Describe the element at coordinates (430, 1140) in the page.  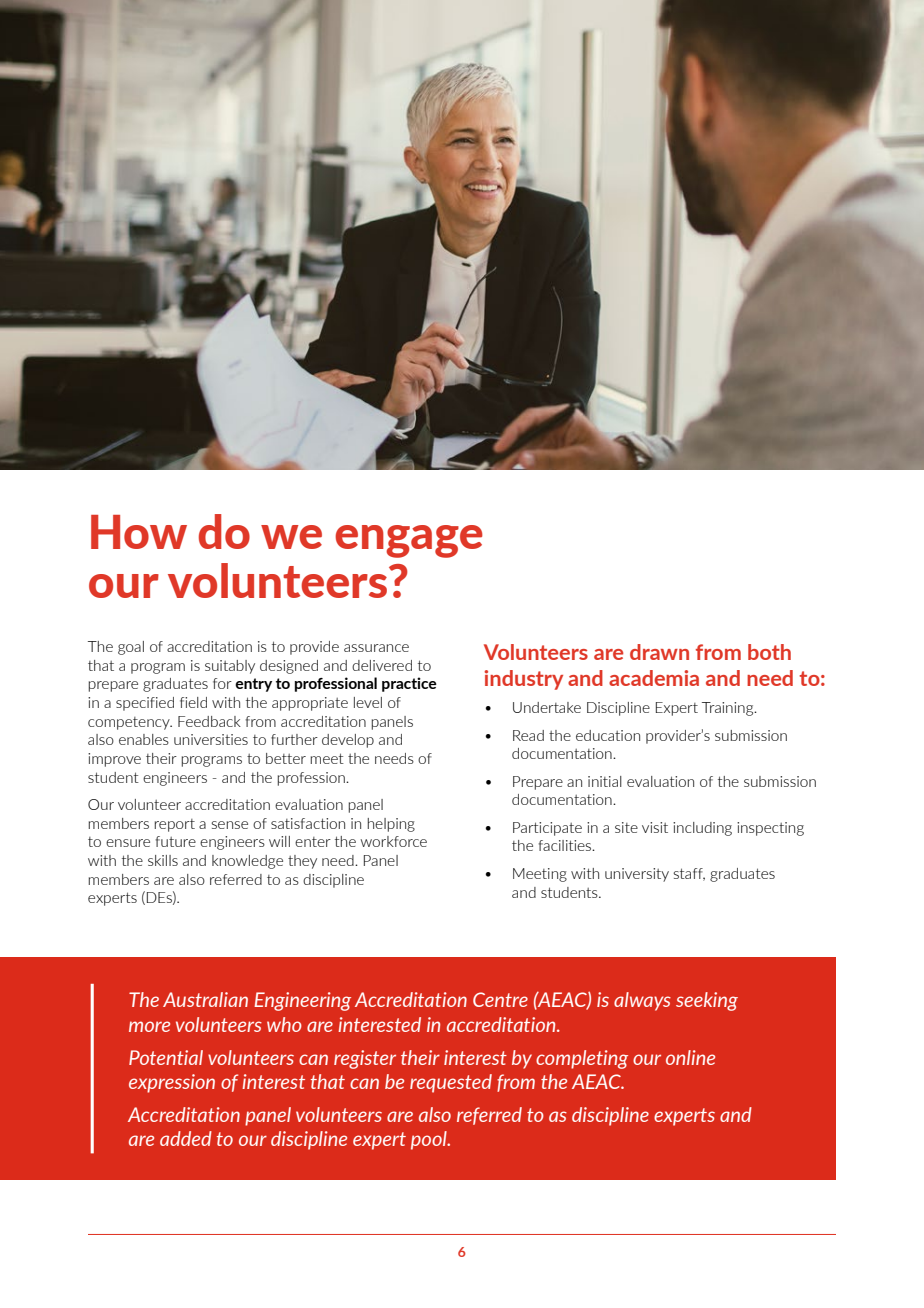
I see `pool` at that location.
